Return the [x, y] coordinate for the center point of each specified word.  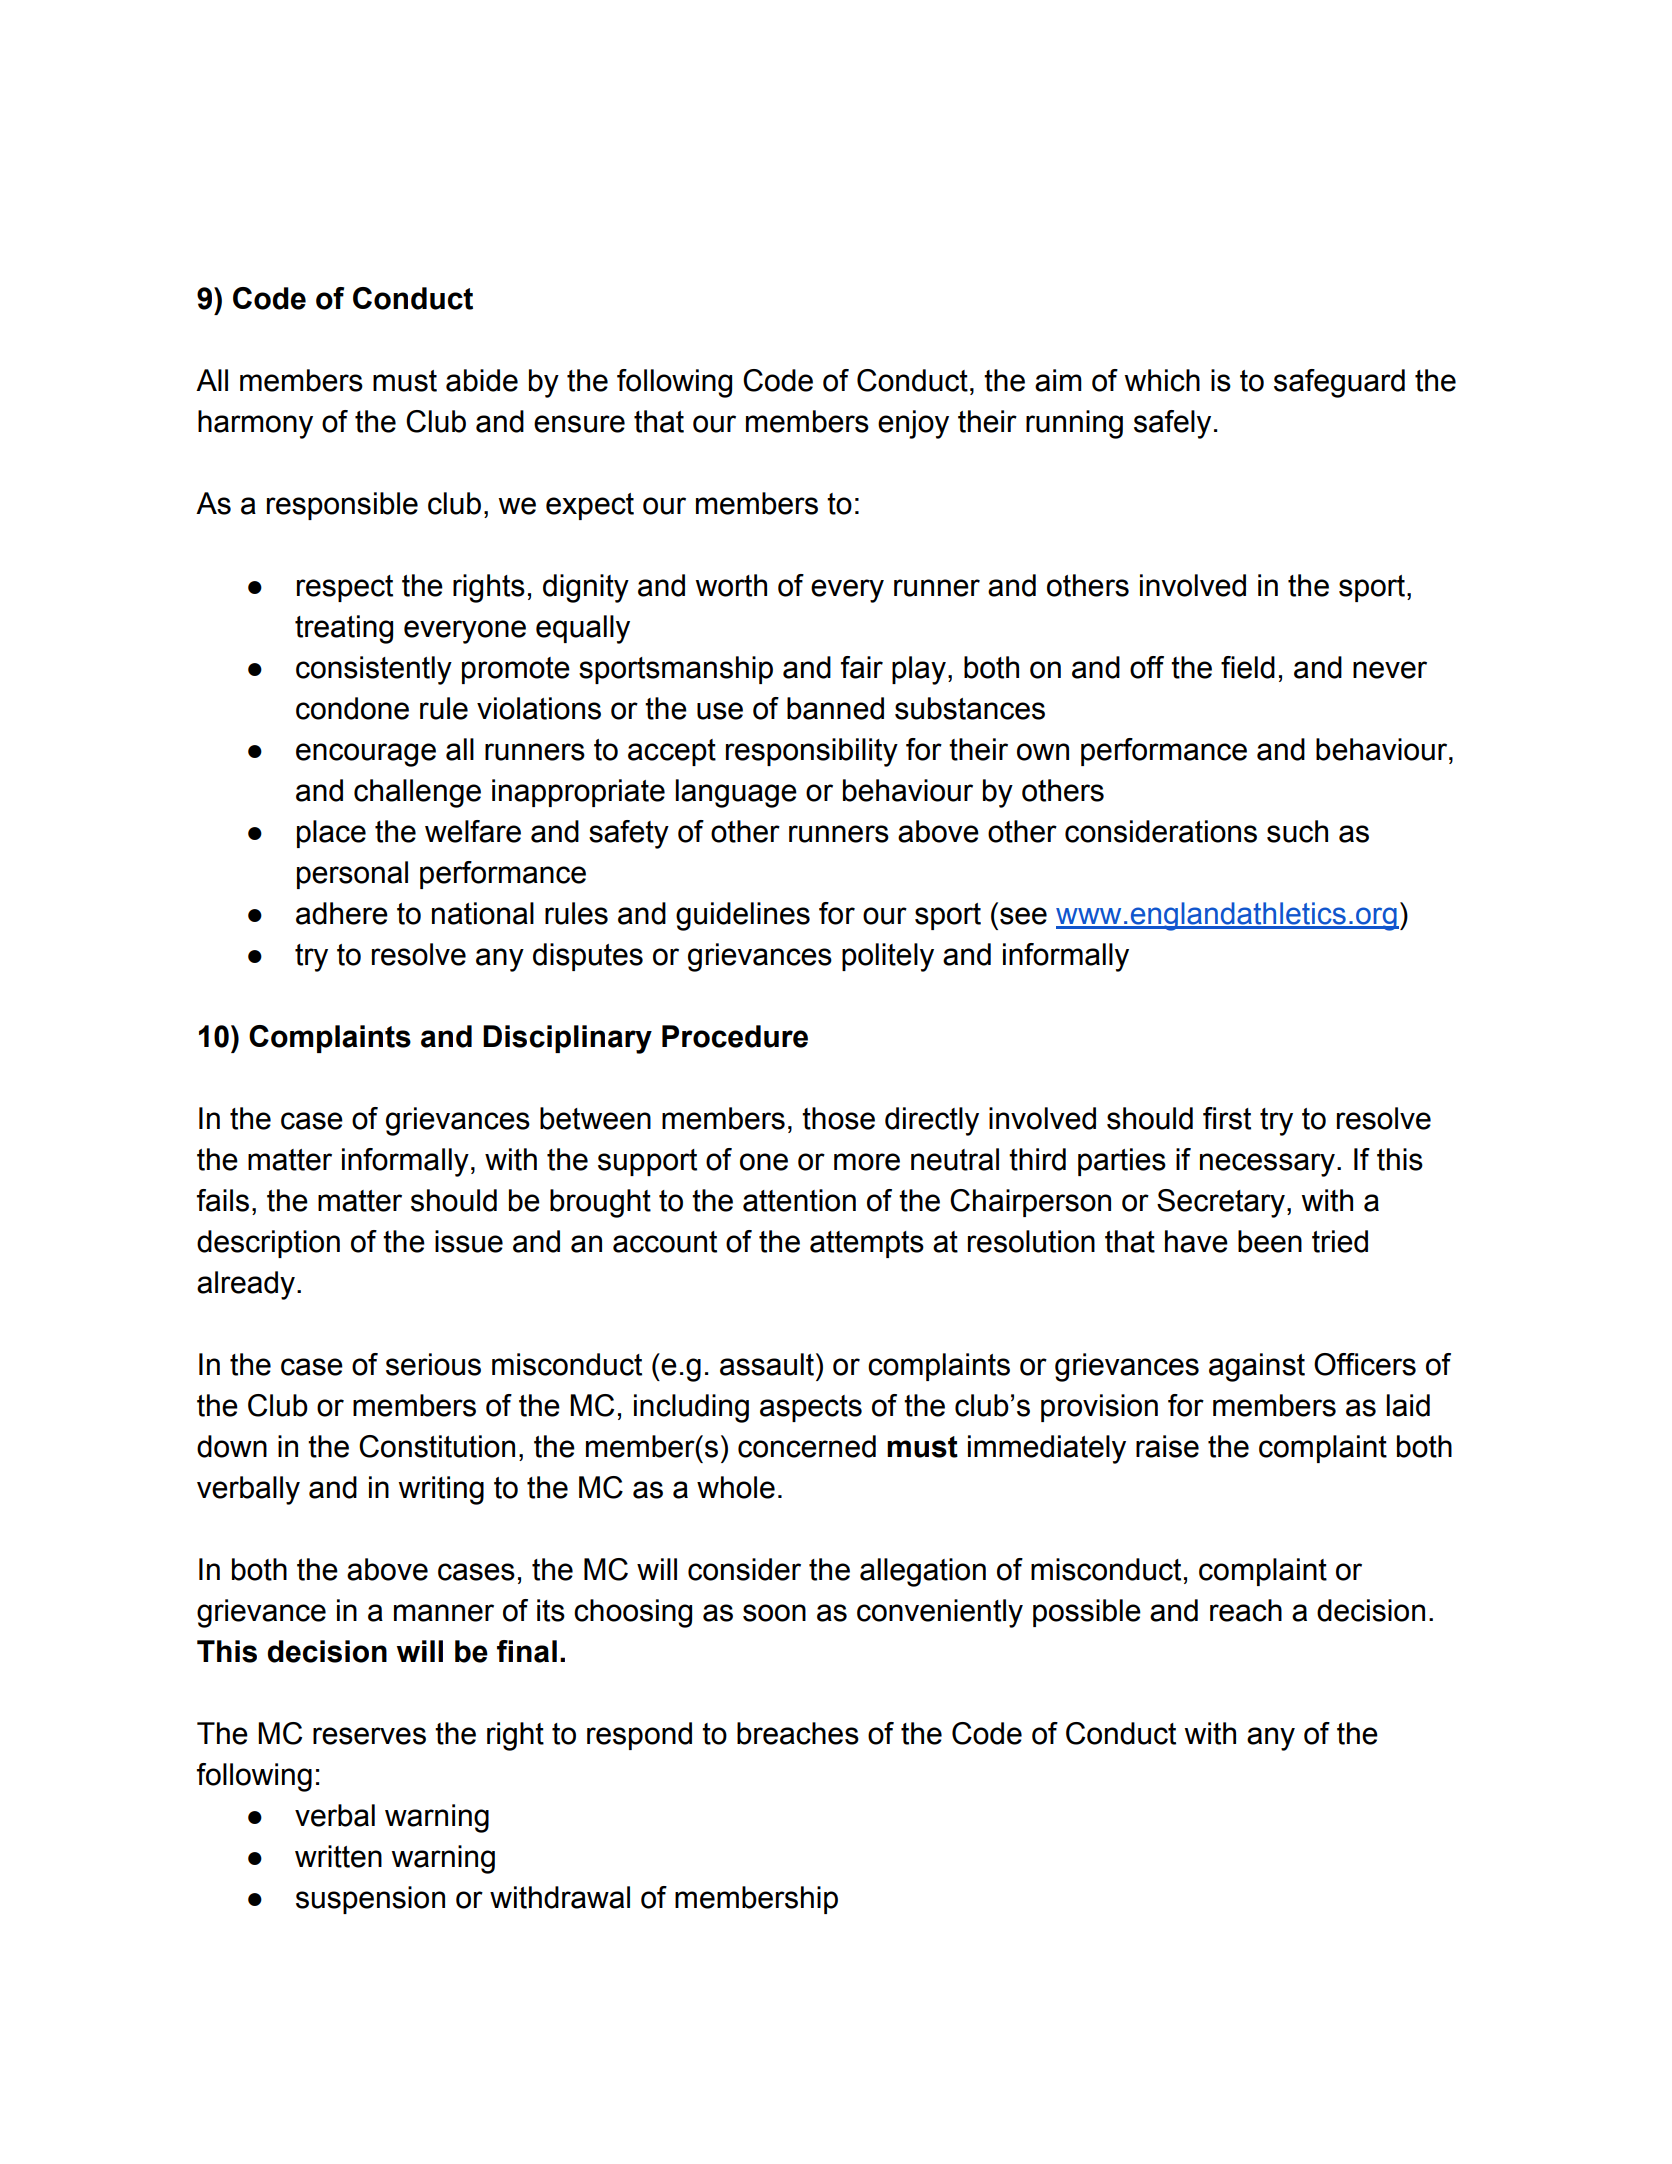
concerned [807, 1446]
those [838, 1118]
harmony [255, 424]
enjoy [913, 424]
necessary [1267, 1165]
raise [1167, 1446]
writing [441, 1490]
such [1297, 831]
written [338, 1856]
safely [1172, 424]
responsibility [812, 752]
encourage [366, 755]
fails [223, 1200]
